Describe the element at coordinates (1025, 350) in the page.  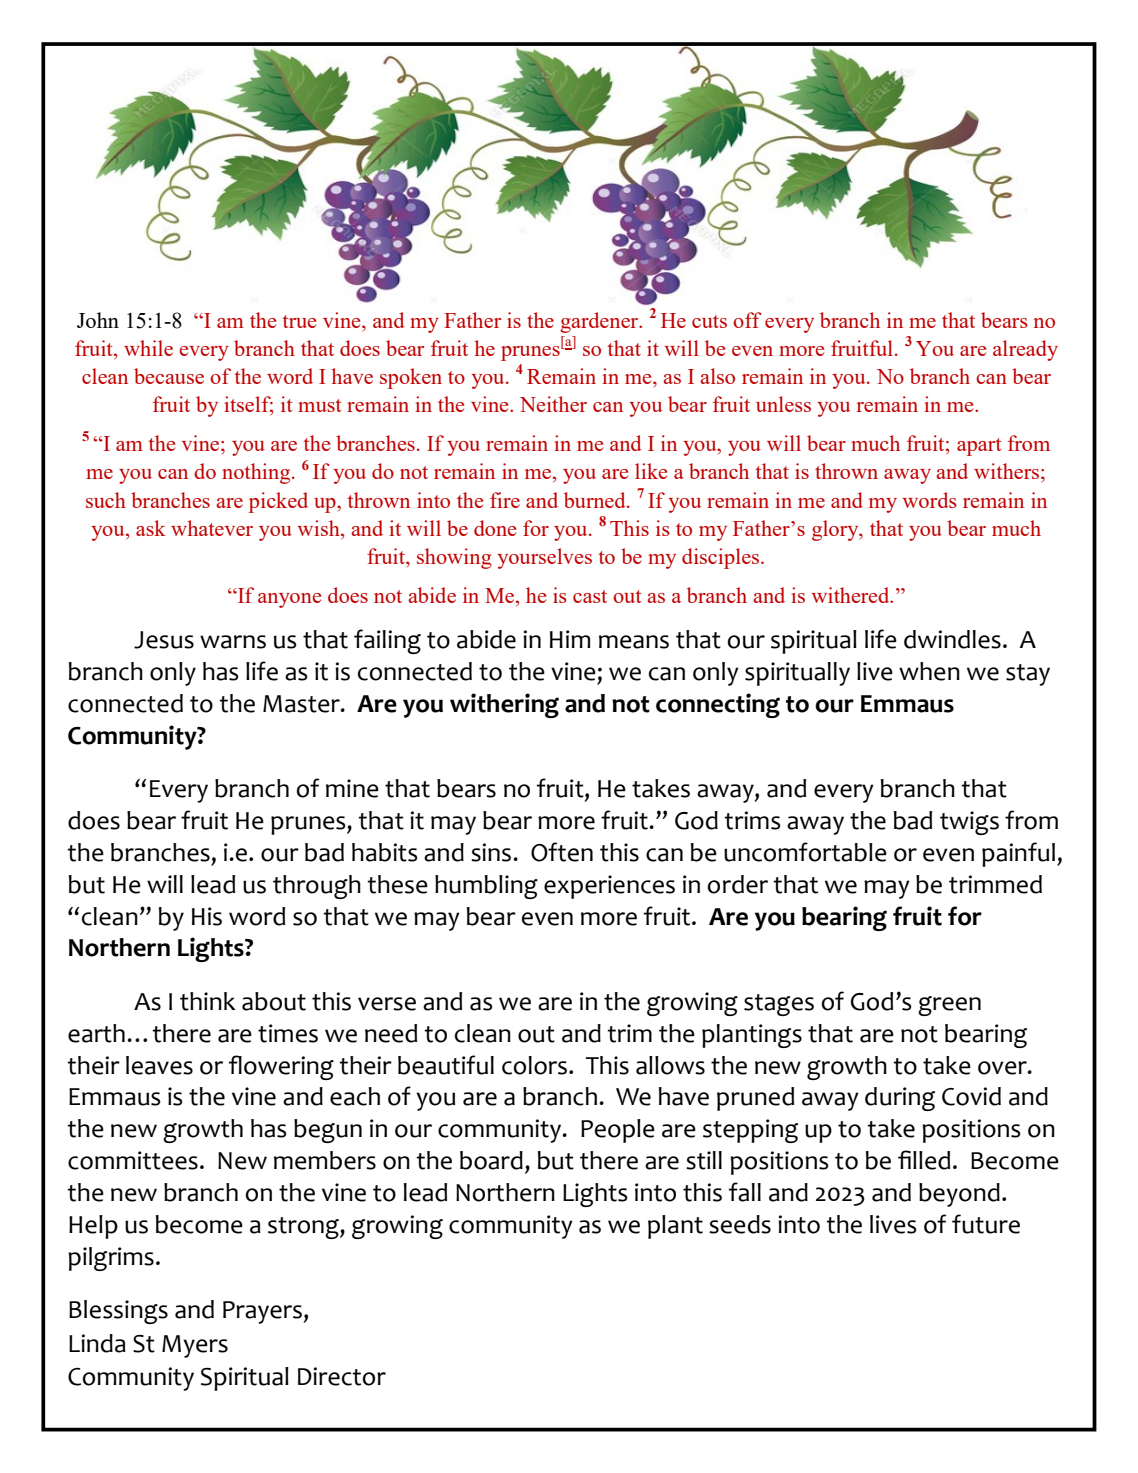
I see `already` at that location.
